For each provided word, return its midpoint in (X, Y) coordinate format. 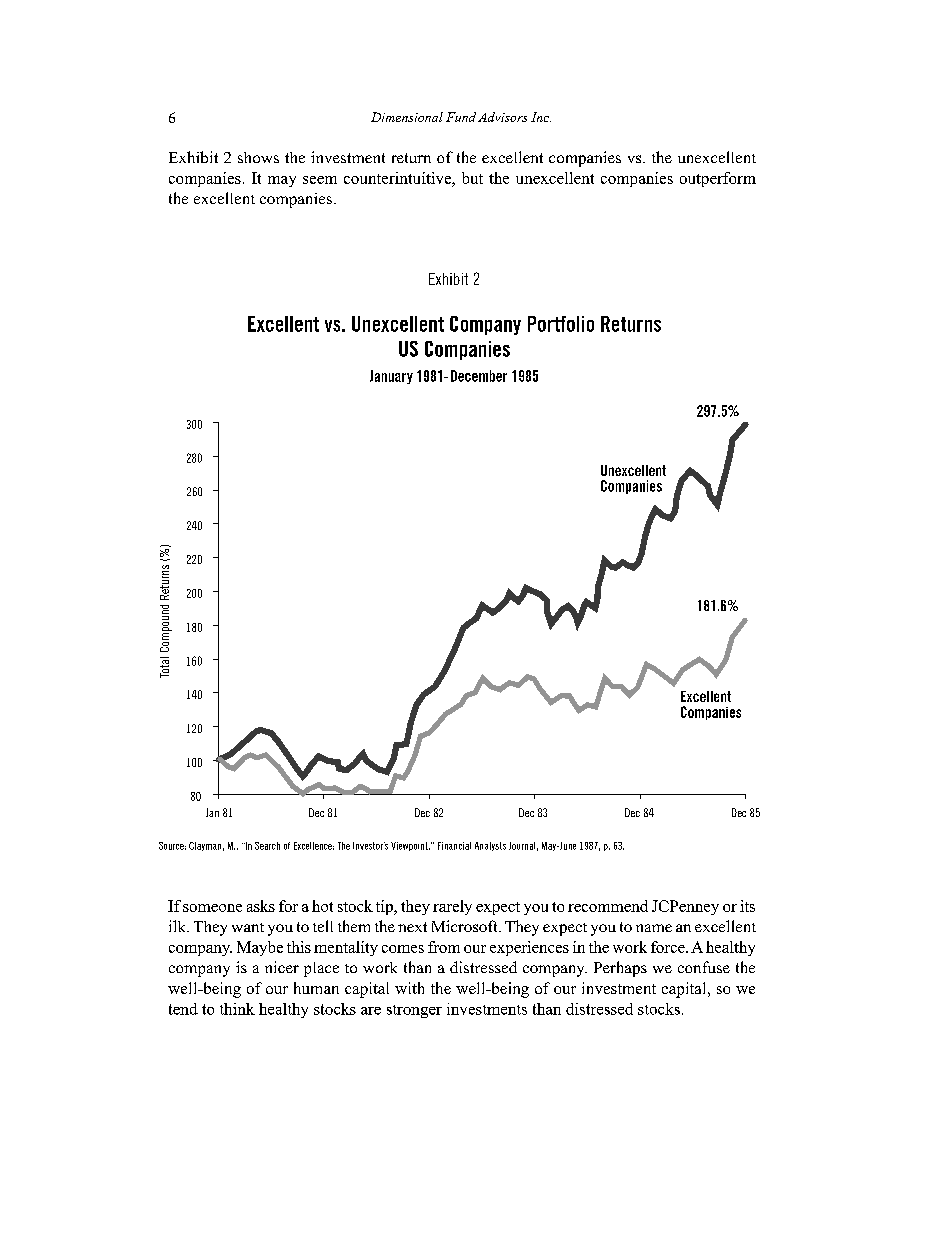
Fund (461, 117)
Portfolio (561, 324)
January (391, 377)
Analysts (490, 846)
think (237, 1009)
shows (258, 157)
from (444, 947)
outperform (718, 179)
